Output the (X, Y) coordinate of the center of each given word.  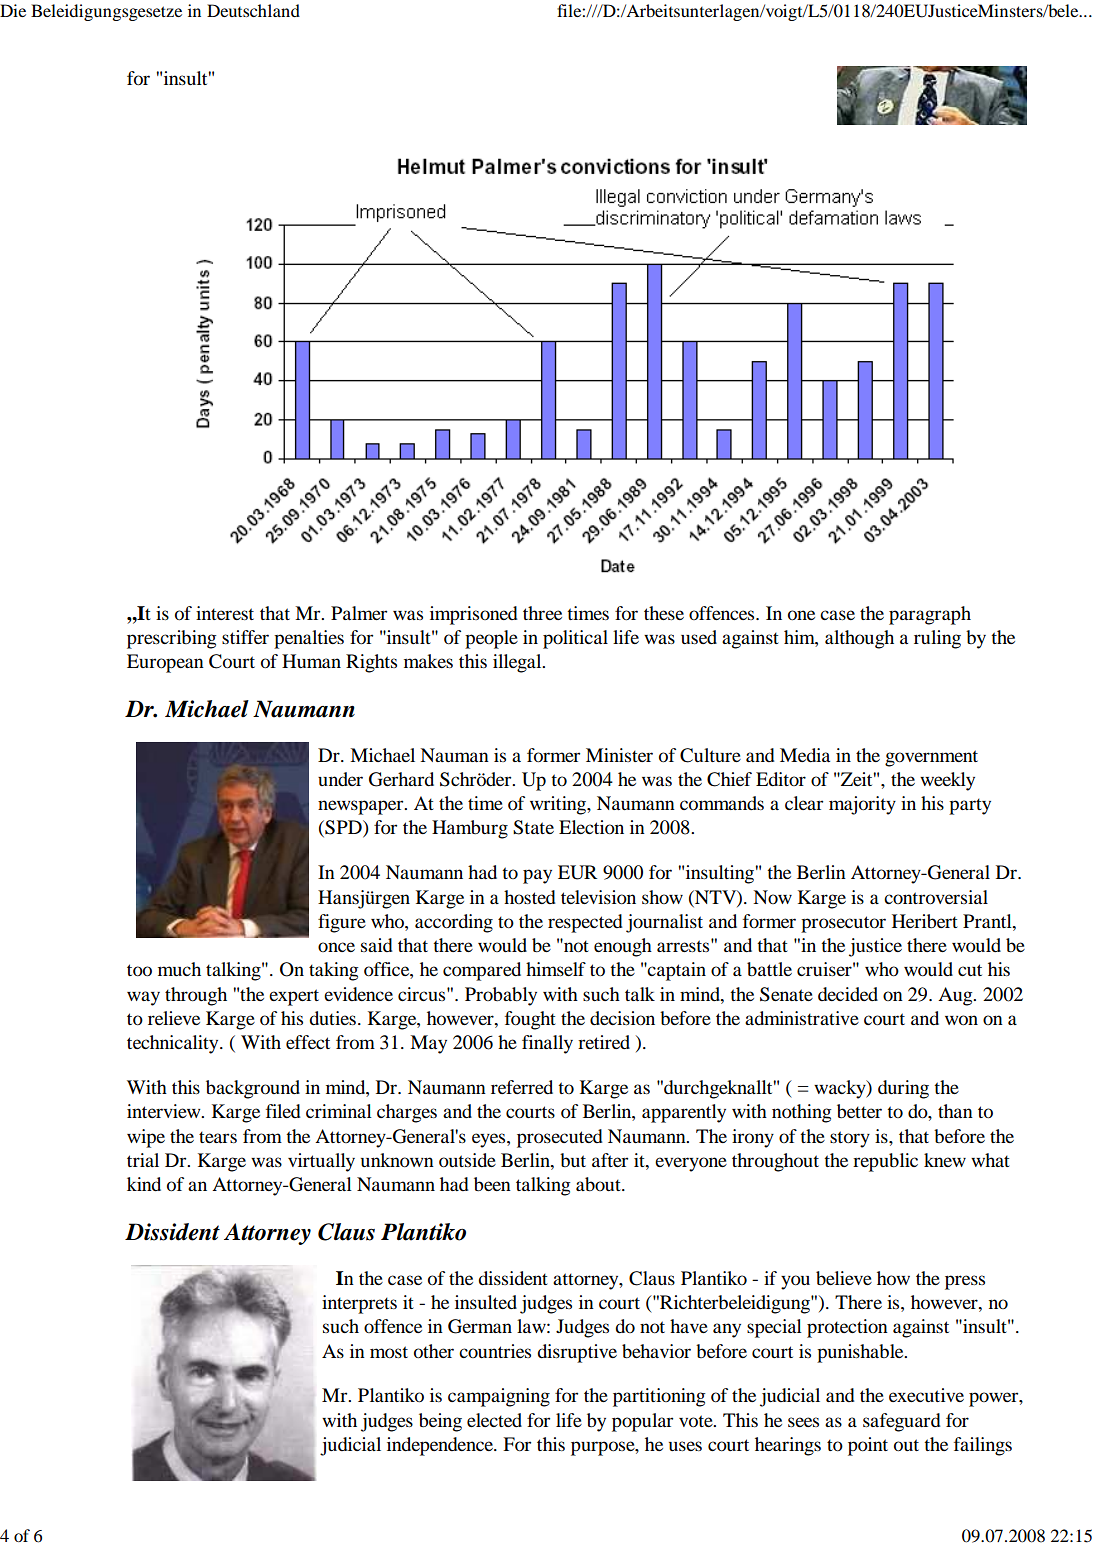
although (859, 639)
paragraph (930, 615)
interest (225, 613)
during (903, 1089)
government (931, 758)
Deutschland (253, 10)
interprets (359, 1304)
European (165, 663)
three (542, 613)
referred (522, 1087)
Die (13, 10)
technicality (174, 1044)
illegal (518, 663)
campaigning (499, 1397)
